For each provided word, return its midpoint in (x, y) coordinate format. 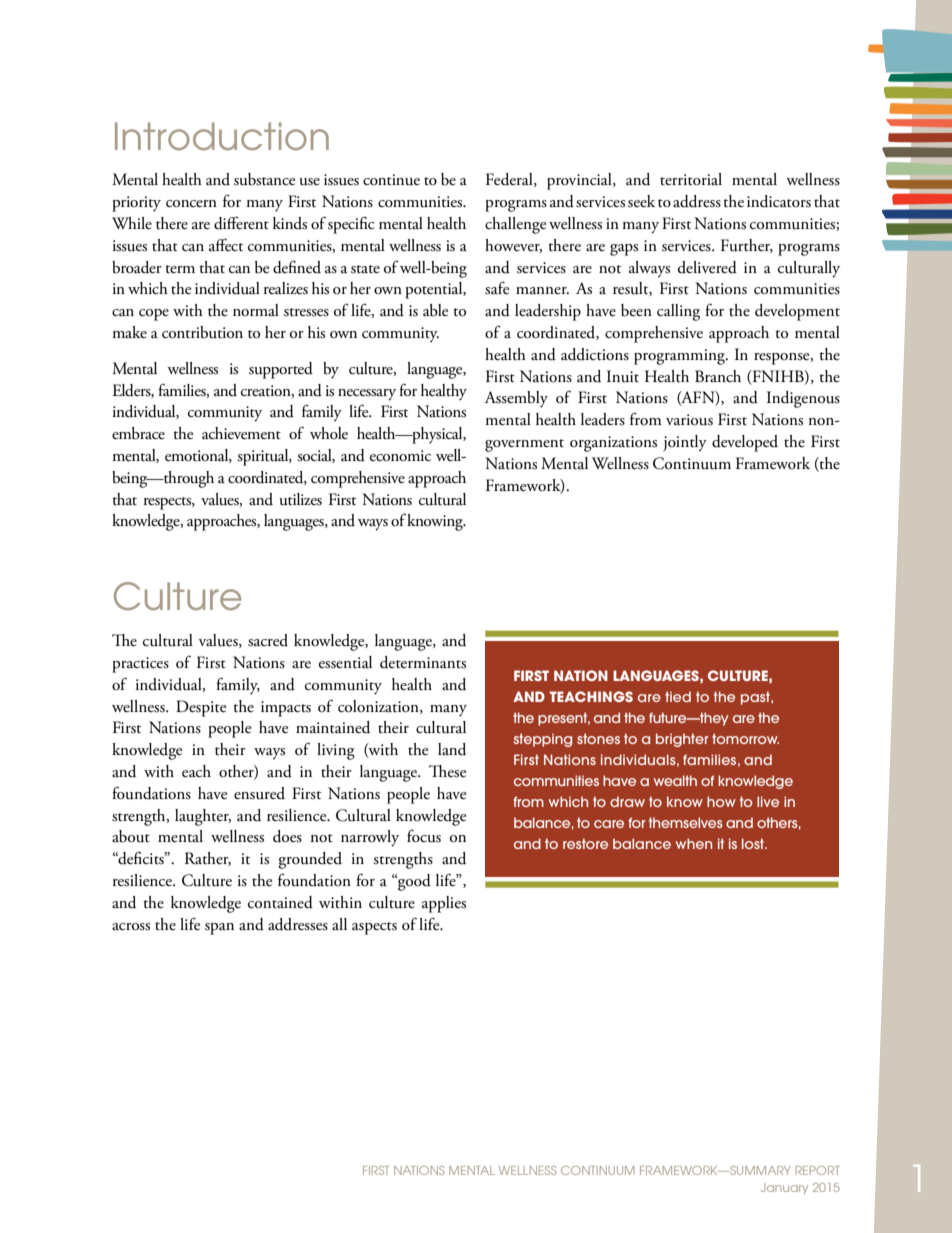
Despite (201, 708)
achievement (241, 433)
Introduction (222, 136)
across (131, 927)
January (784, 1188)
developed (745, 443)
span (219, 929)
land (452, 749)
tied (678, 696)
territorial (691, 179)
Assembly (516, 399)
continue (391, 180)
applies (444, 904)
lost (754, 843)
